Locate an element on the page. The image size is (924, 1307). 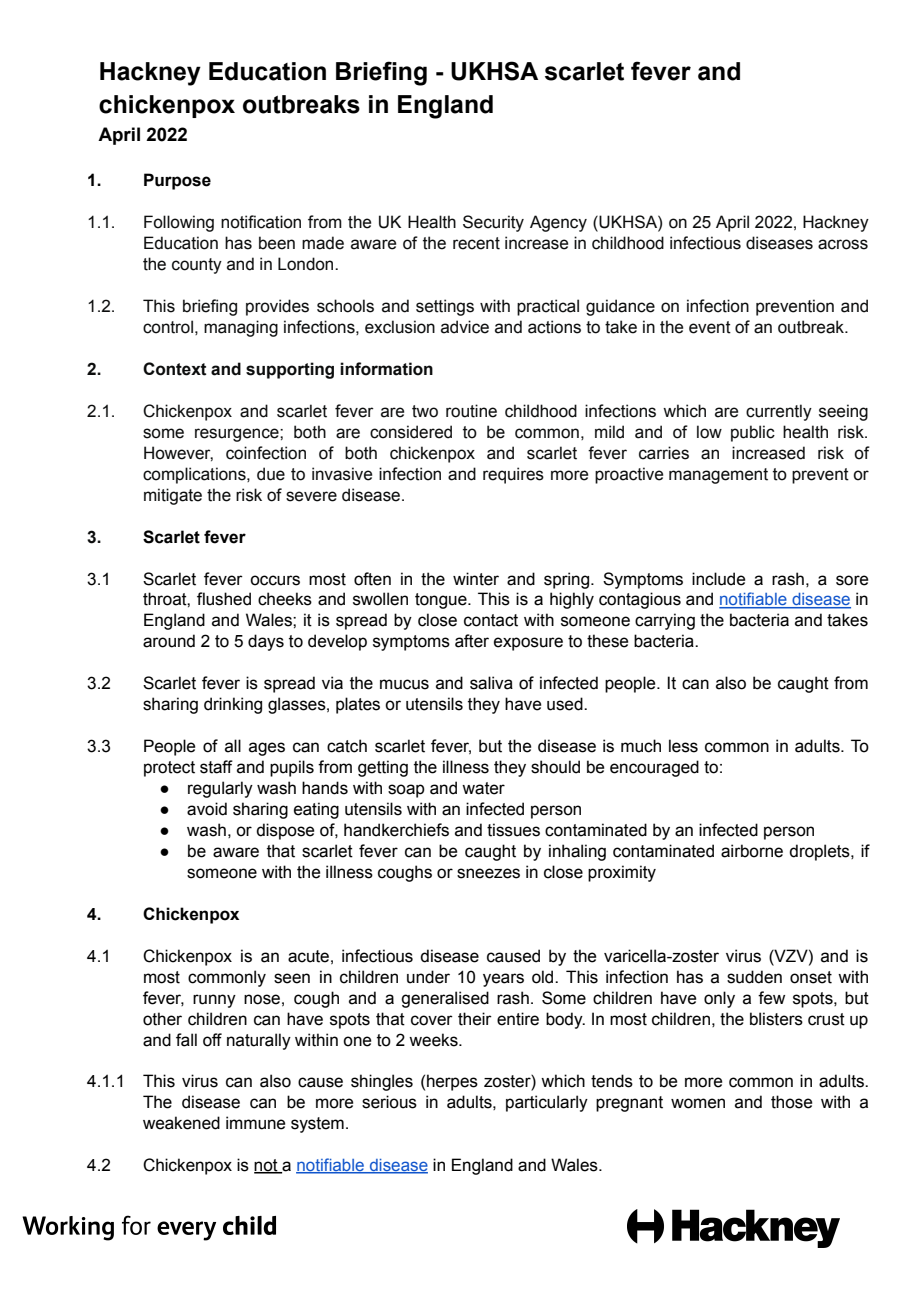
less is located at coordinates (683, 746).
